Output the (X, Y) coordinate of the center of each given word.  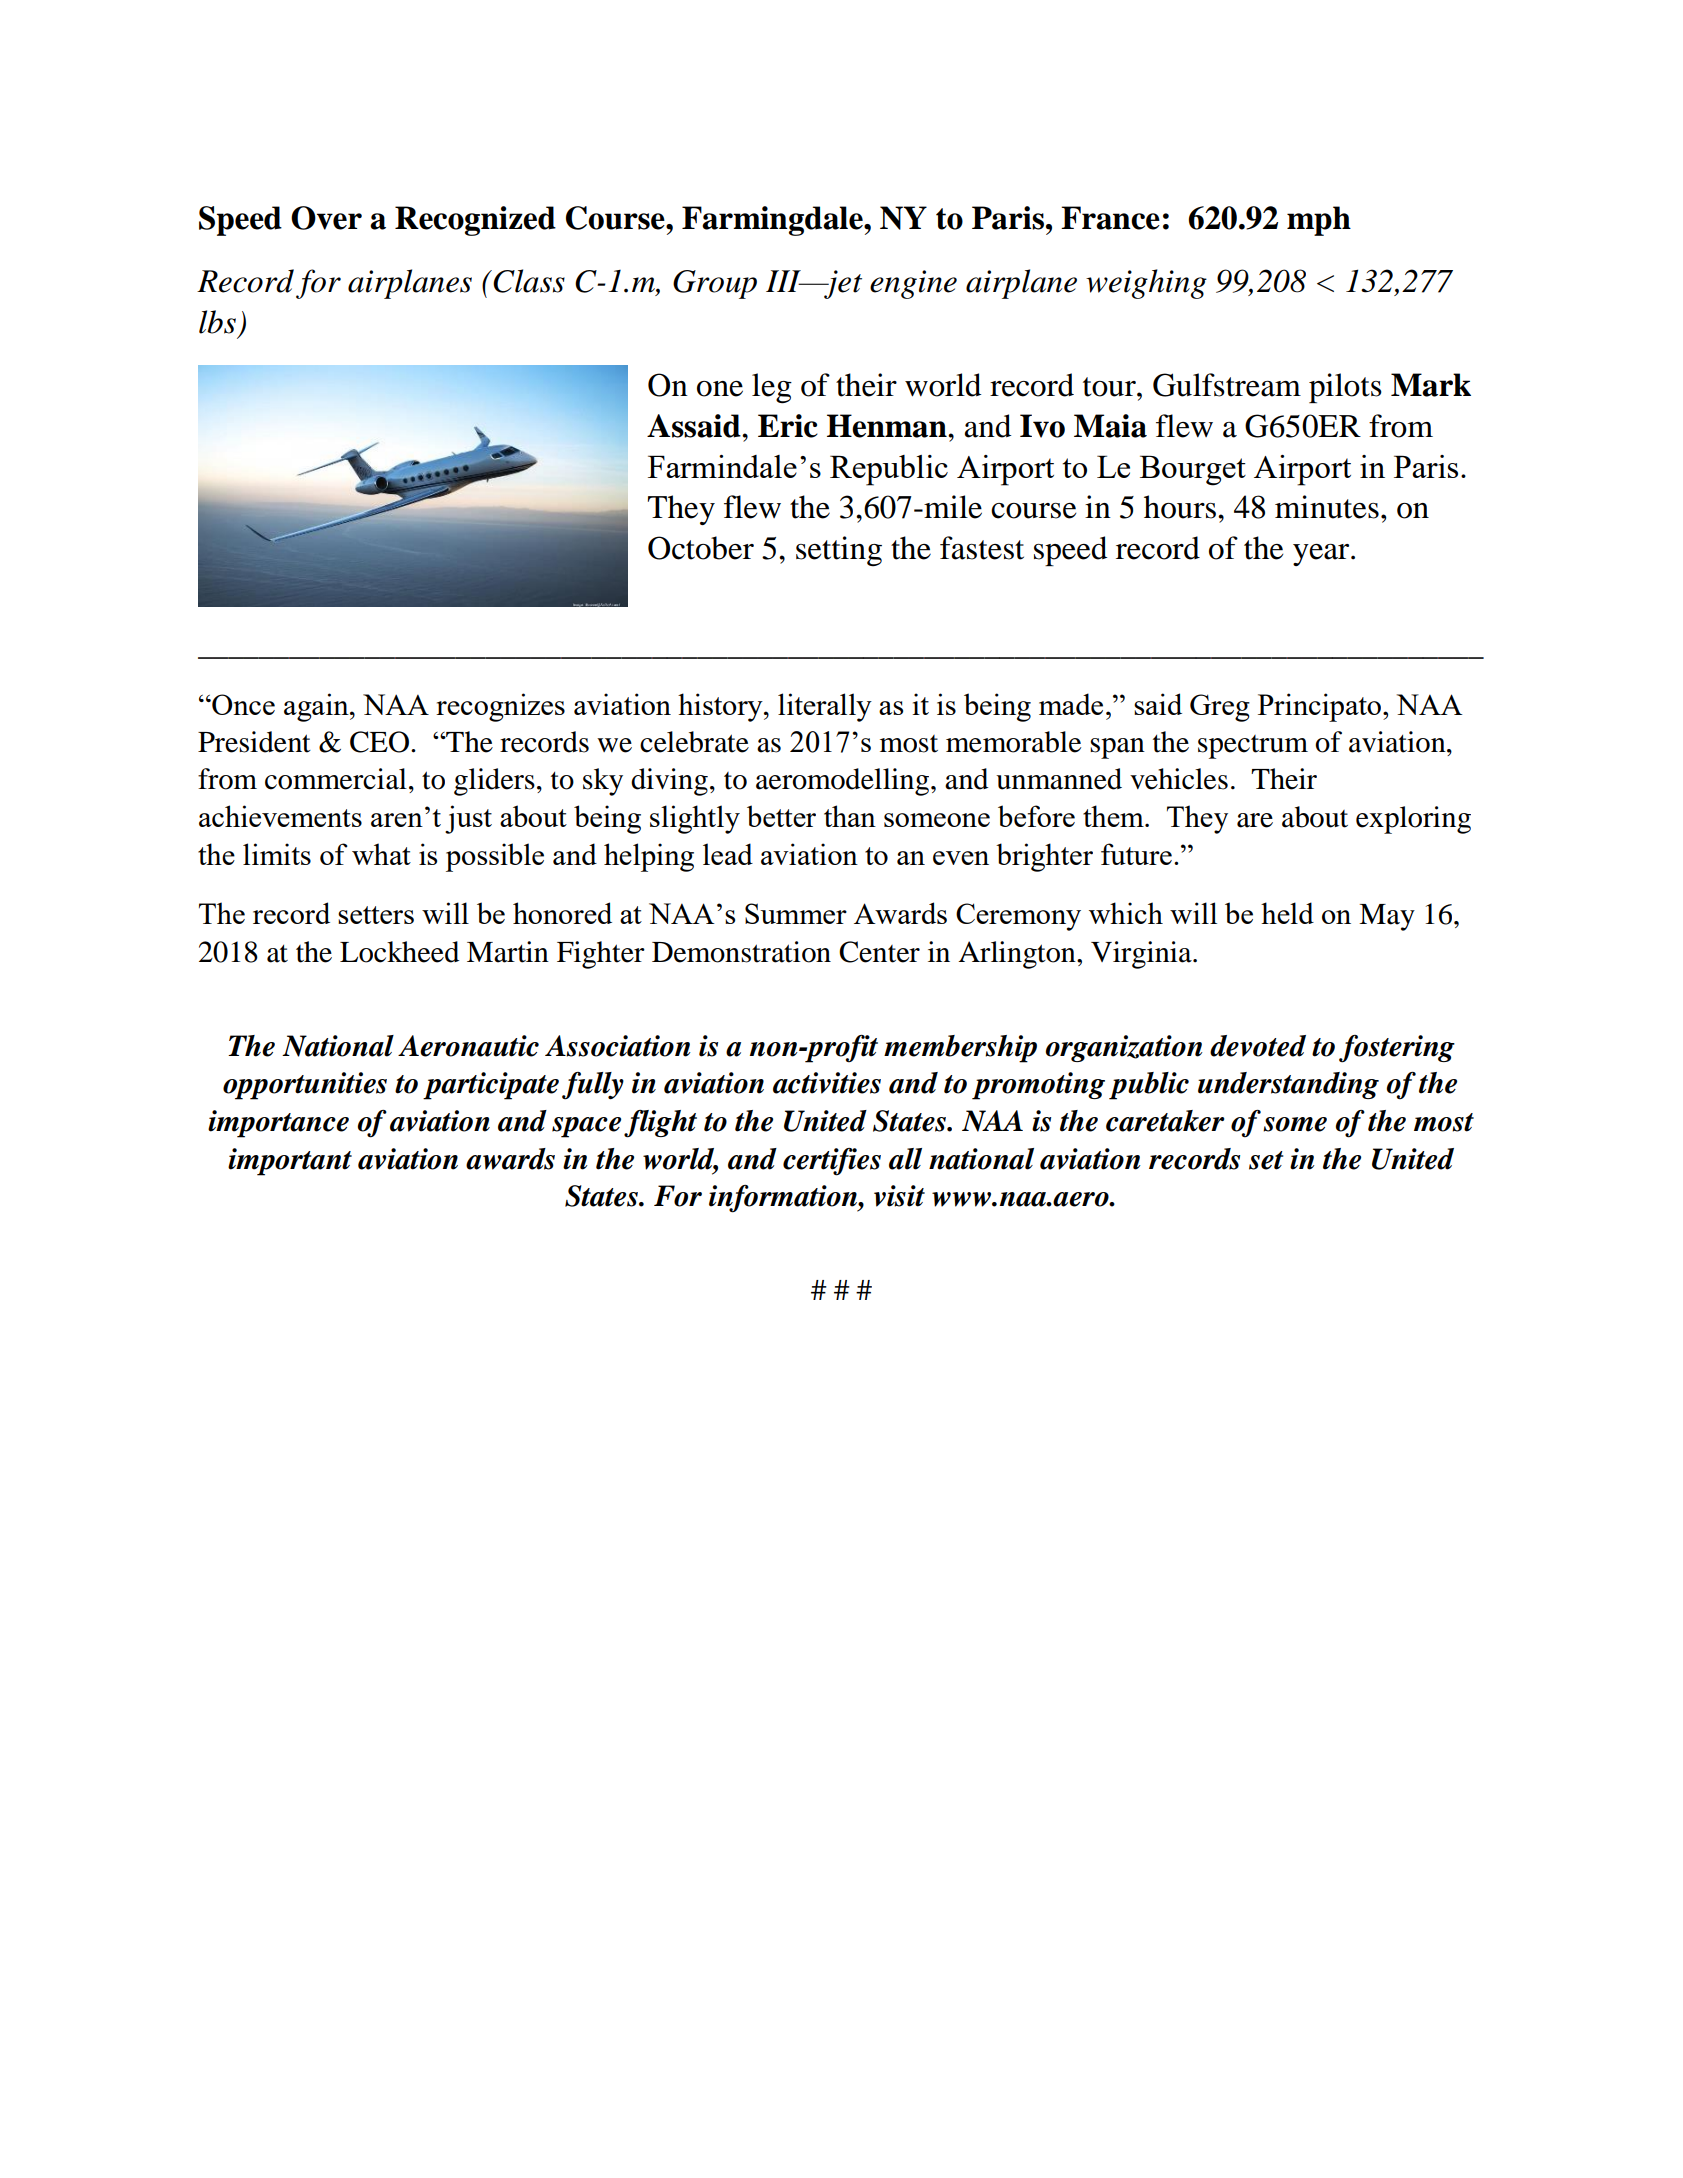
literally (825, 707)
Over (326, 218)
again (317, 707)
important (290, 1162)
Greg (1220, 708)
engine (913, 284)
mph (1319, 221)
